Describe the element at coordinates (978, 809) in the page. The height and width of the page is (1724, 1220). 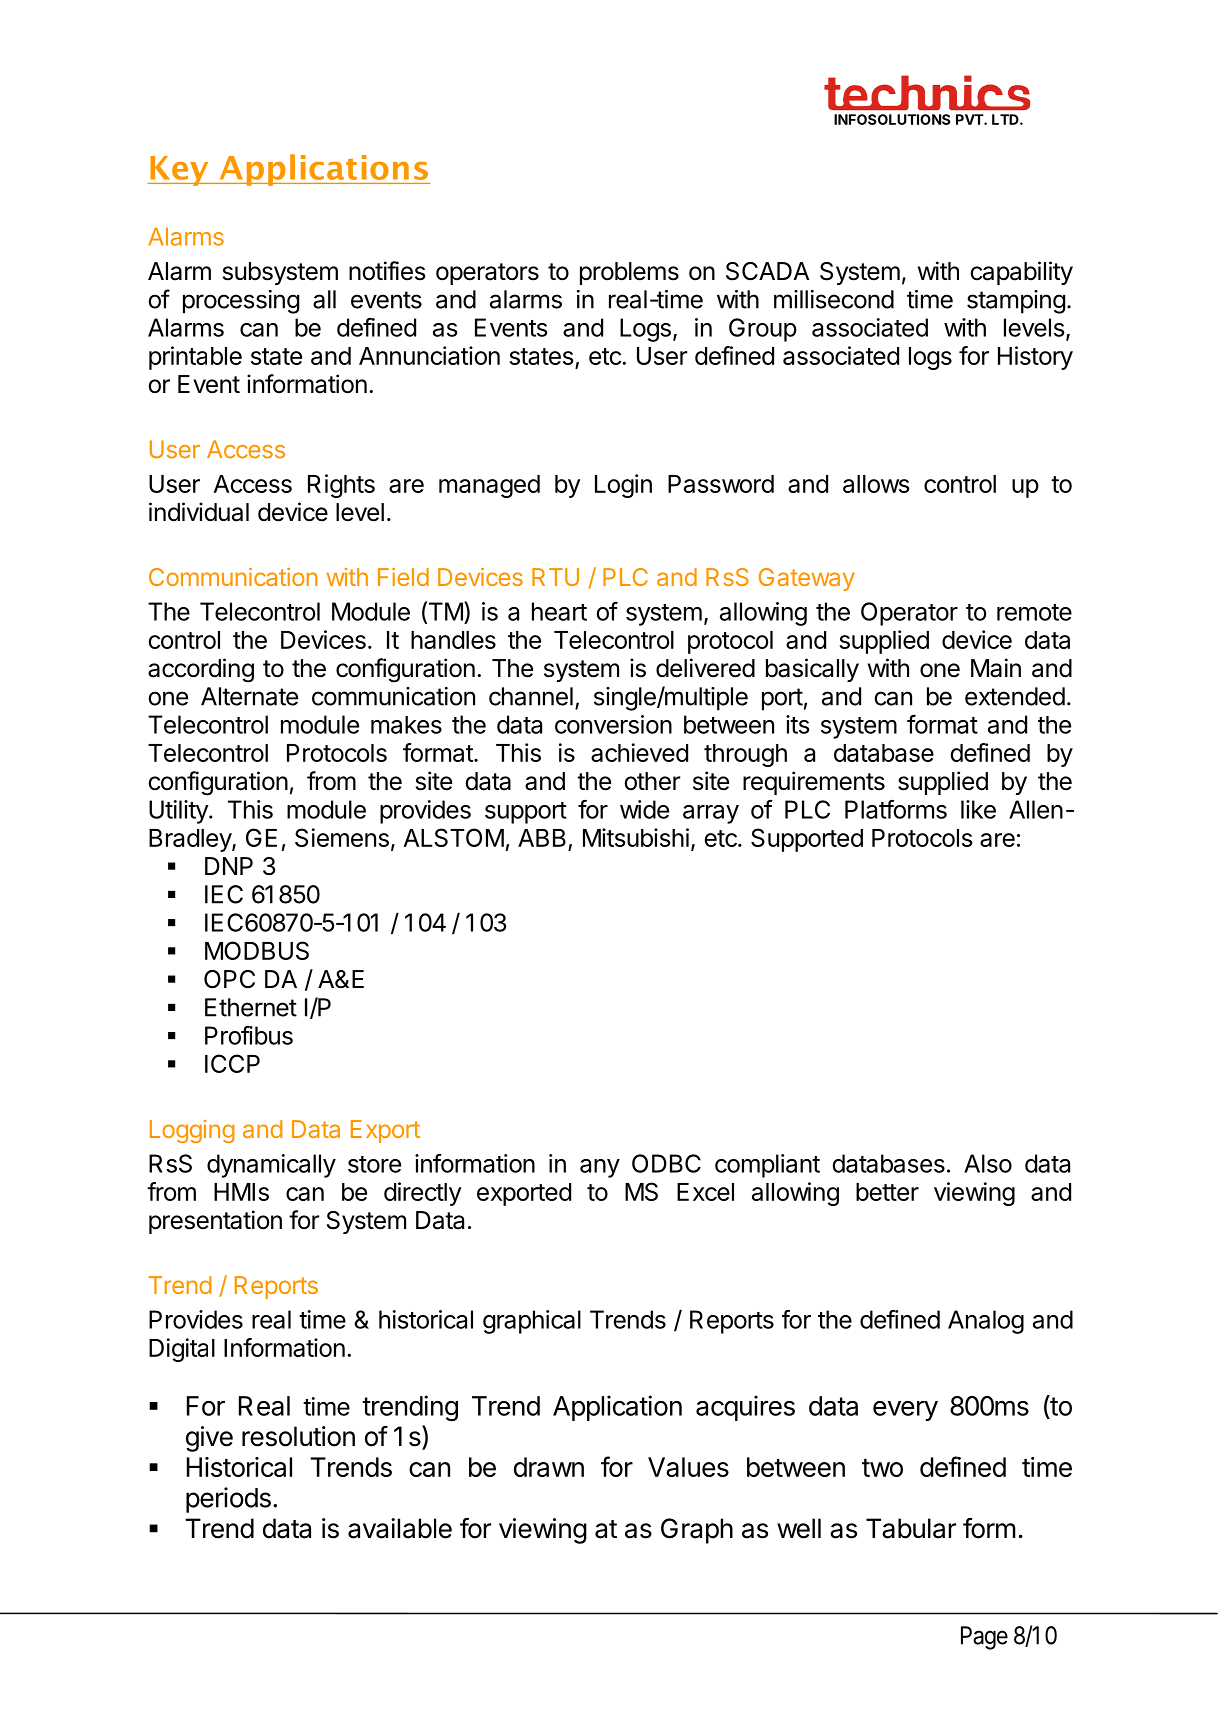
I see `like` at that location.
